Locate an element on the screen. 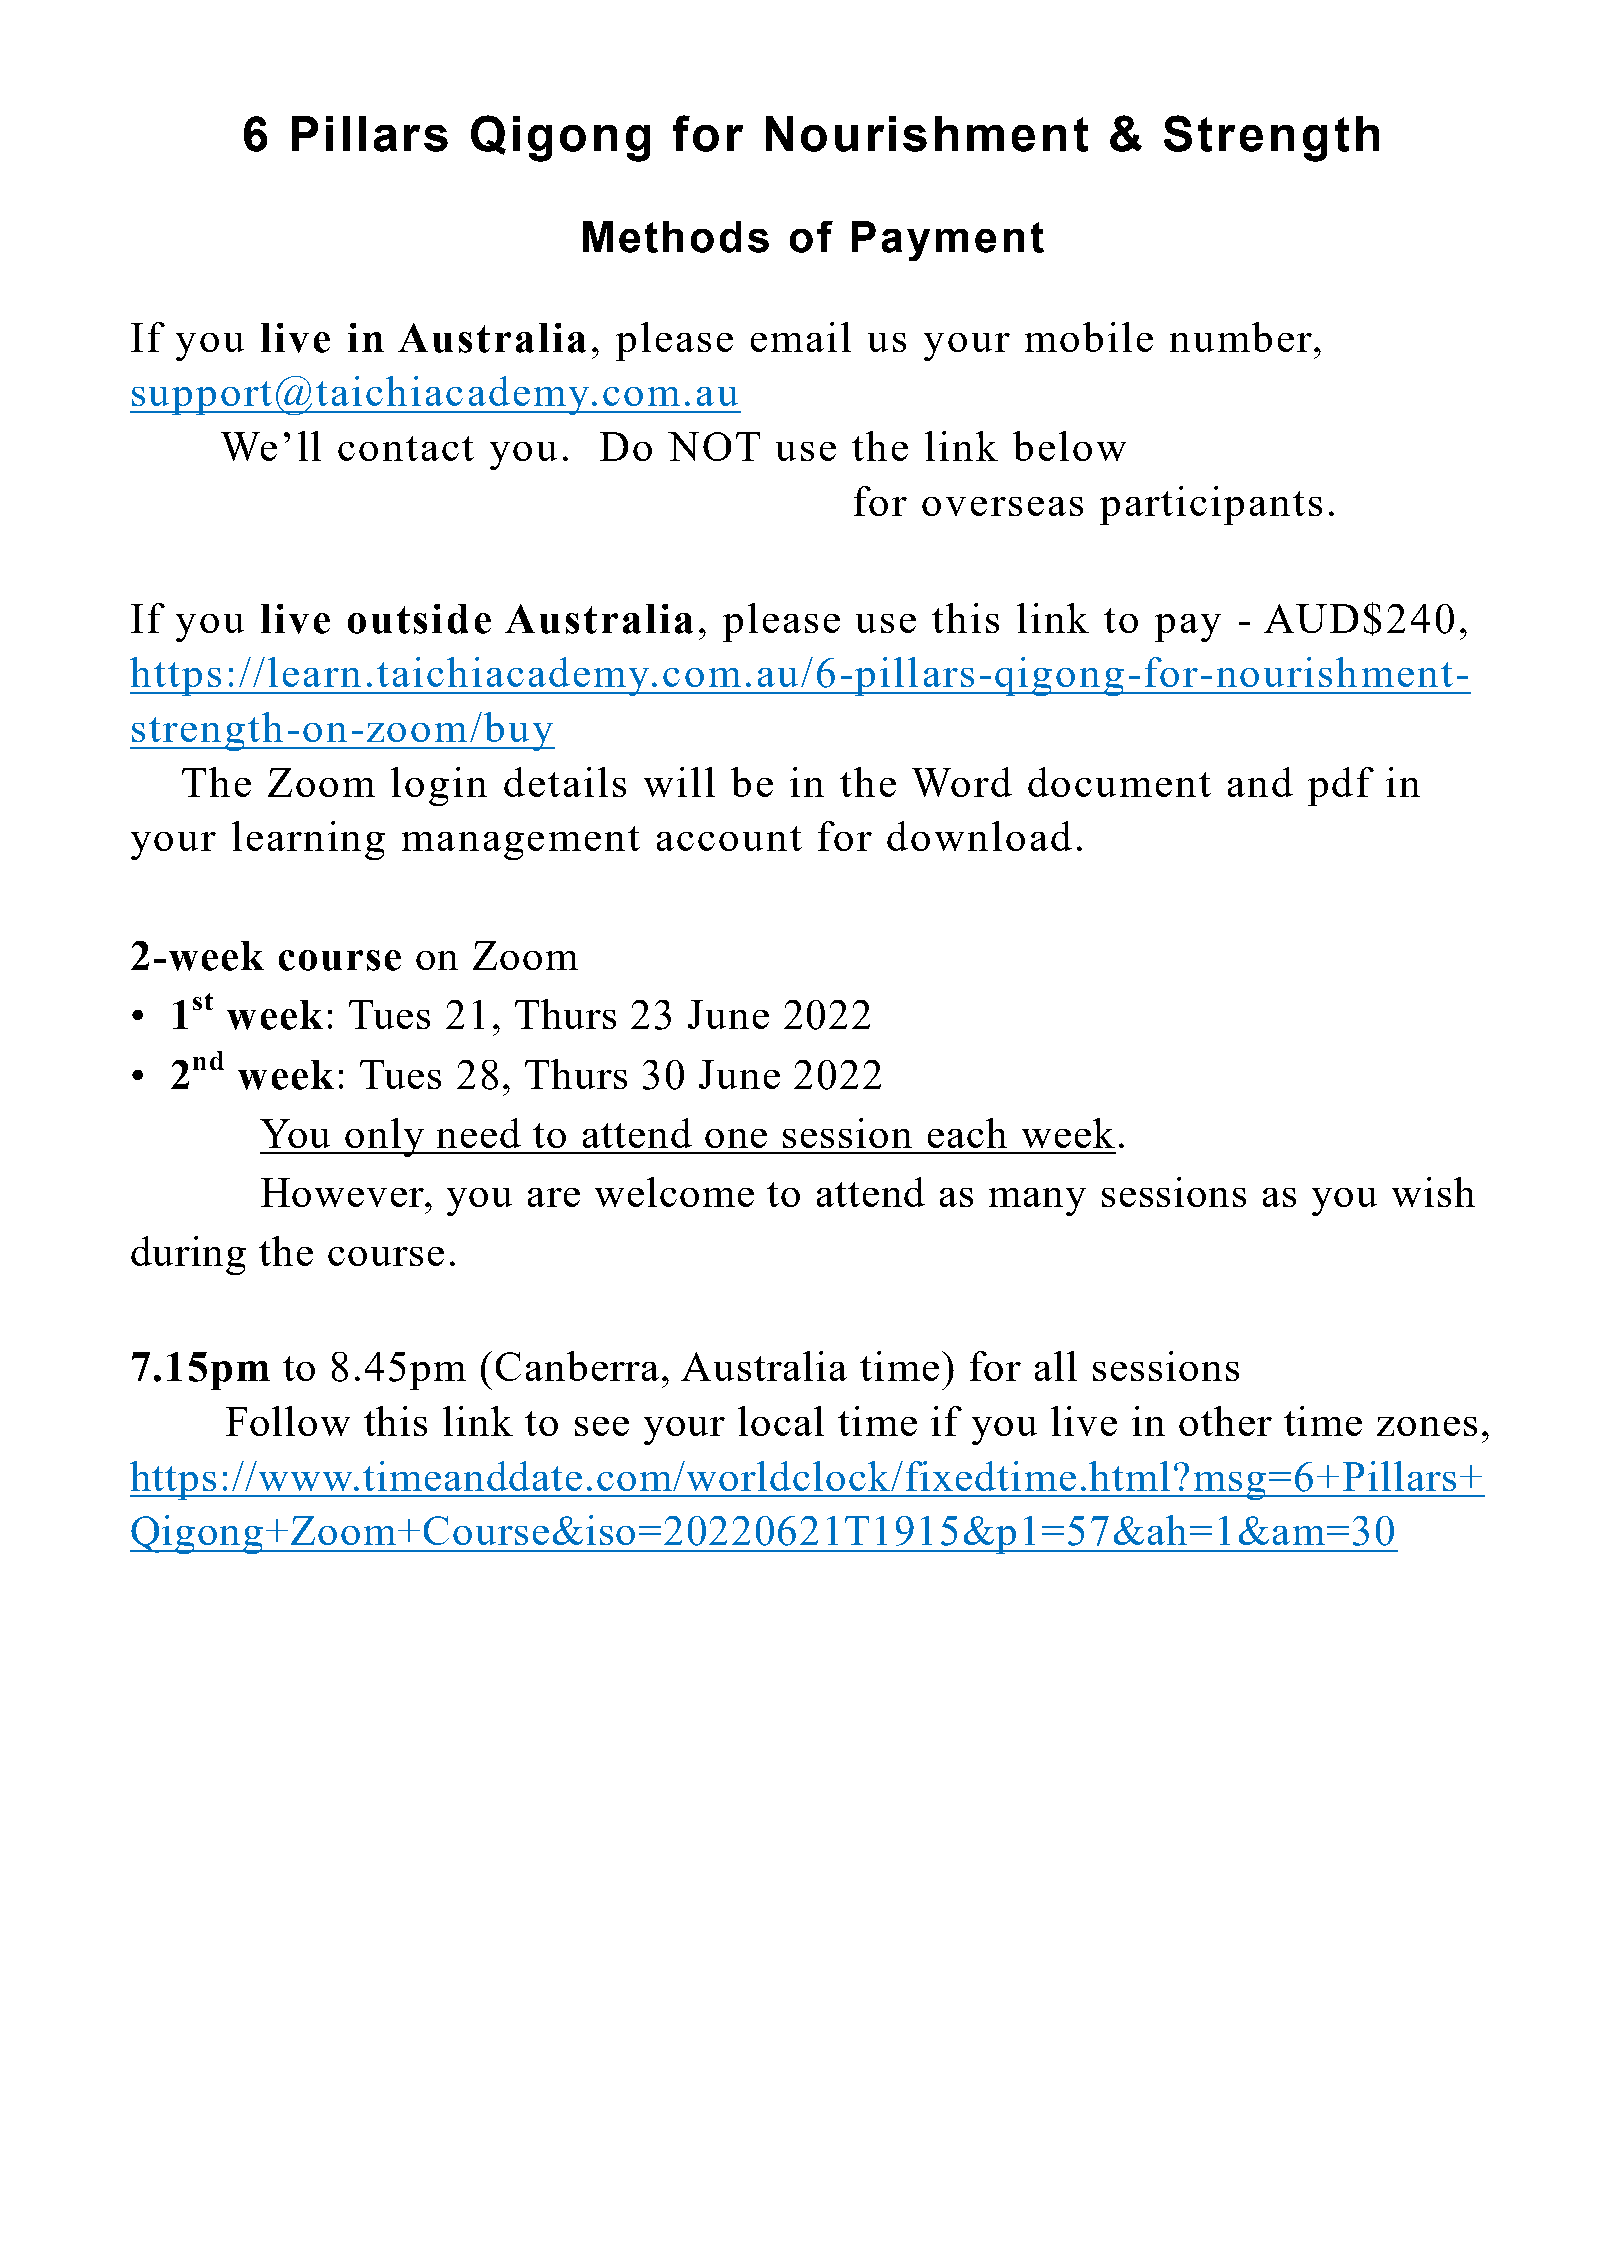 Image resolution: width=1599 pixels, height=2262 pixels. Follow is located at coordinates (288, 1421).
